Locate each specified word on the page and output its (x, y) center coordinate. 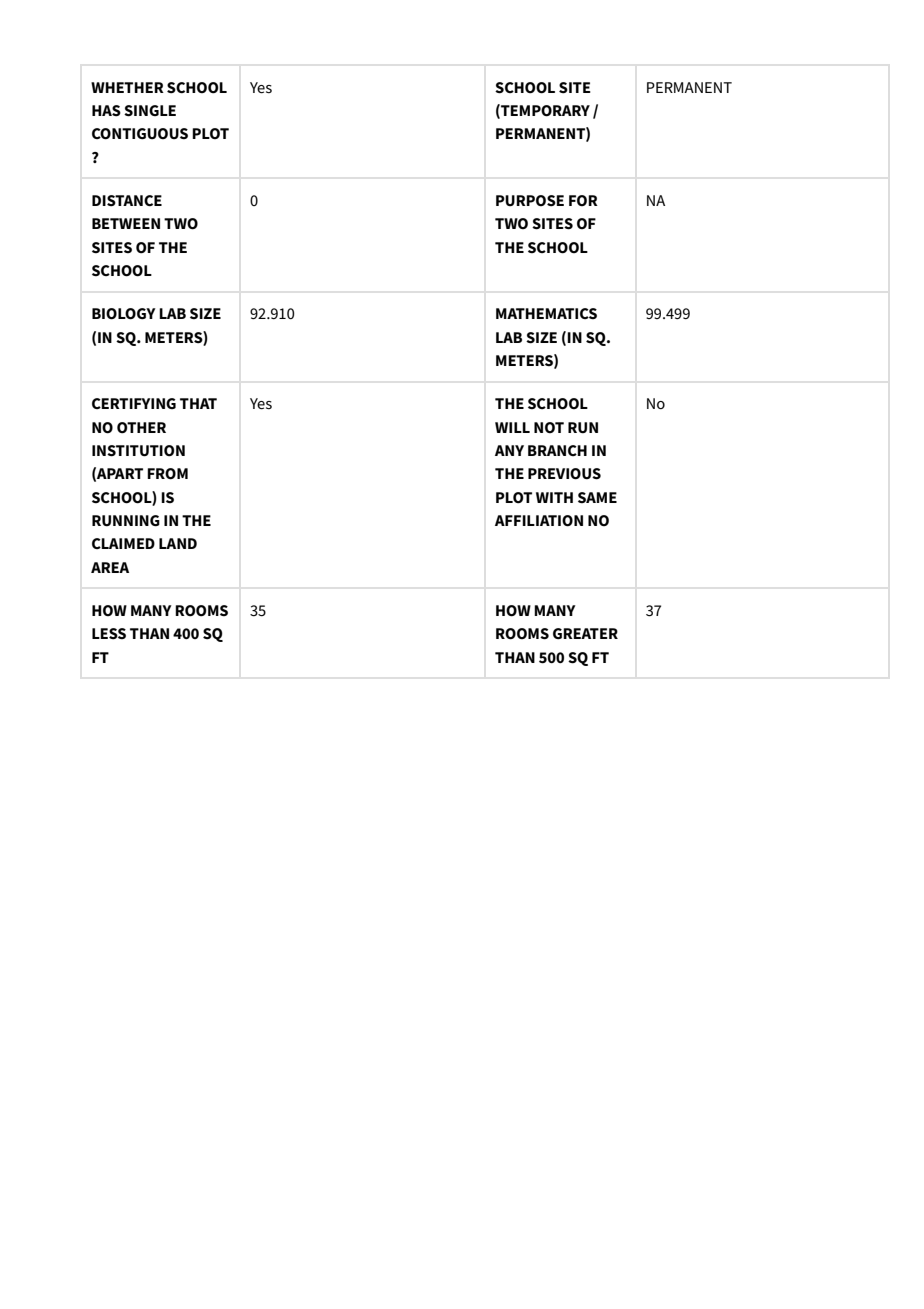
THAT (198, 403)
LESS (109, 634)
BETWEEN (126, 223)
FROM (167, 474)
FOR (583, 200)
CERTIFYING (134, 403)
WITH (554, 497)
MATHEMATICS (546, 313)
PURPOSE (530, 201)
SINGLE (150, 111)
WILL (512, 427)
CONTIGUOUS (140, 134)
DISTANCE (127, 201)
